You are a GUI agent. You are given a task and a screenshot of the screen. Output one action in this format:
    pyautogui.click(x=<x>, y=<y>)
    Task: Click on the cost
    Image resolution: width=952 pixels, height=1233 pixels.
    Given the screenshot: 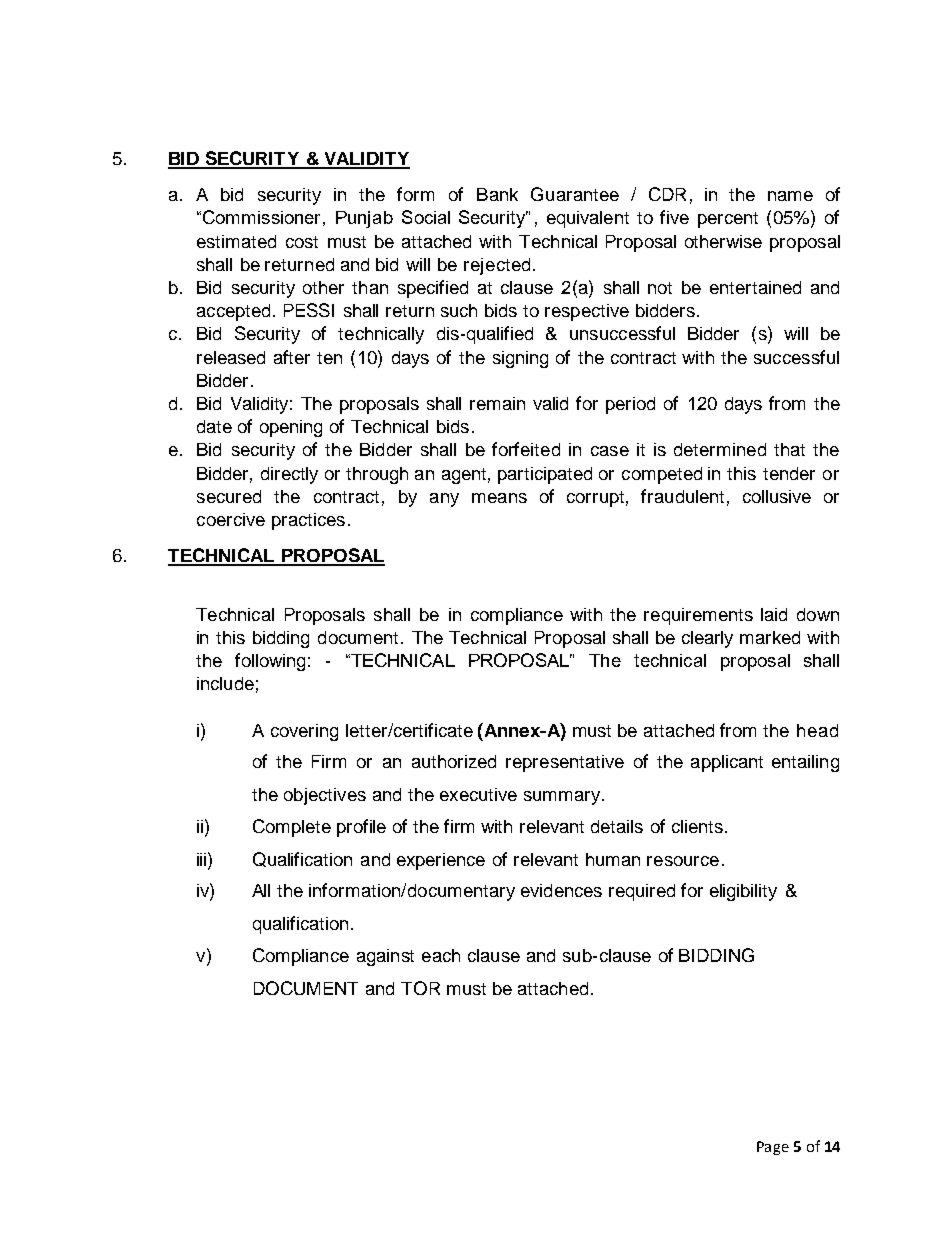 What is the action you would take?
    pyautogui.click(x=302, y=242)
